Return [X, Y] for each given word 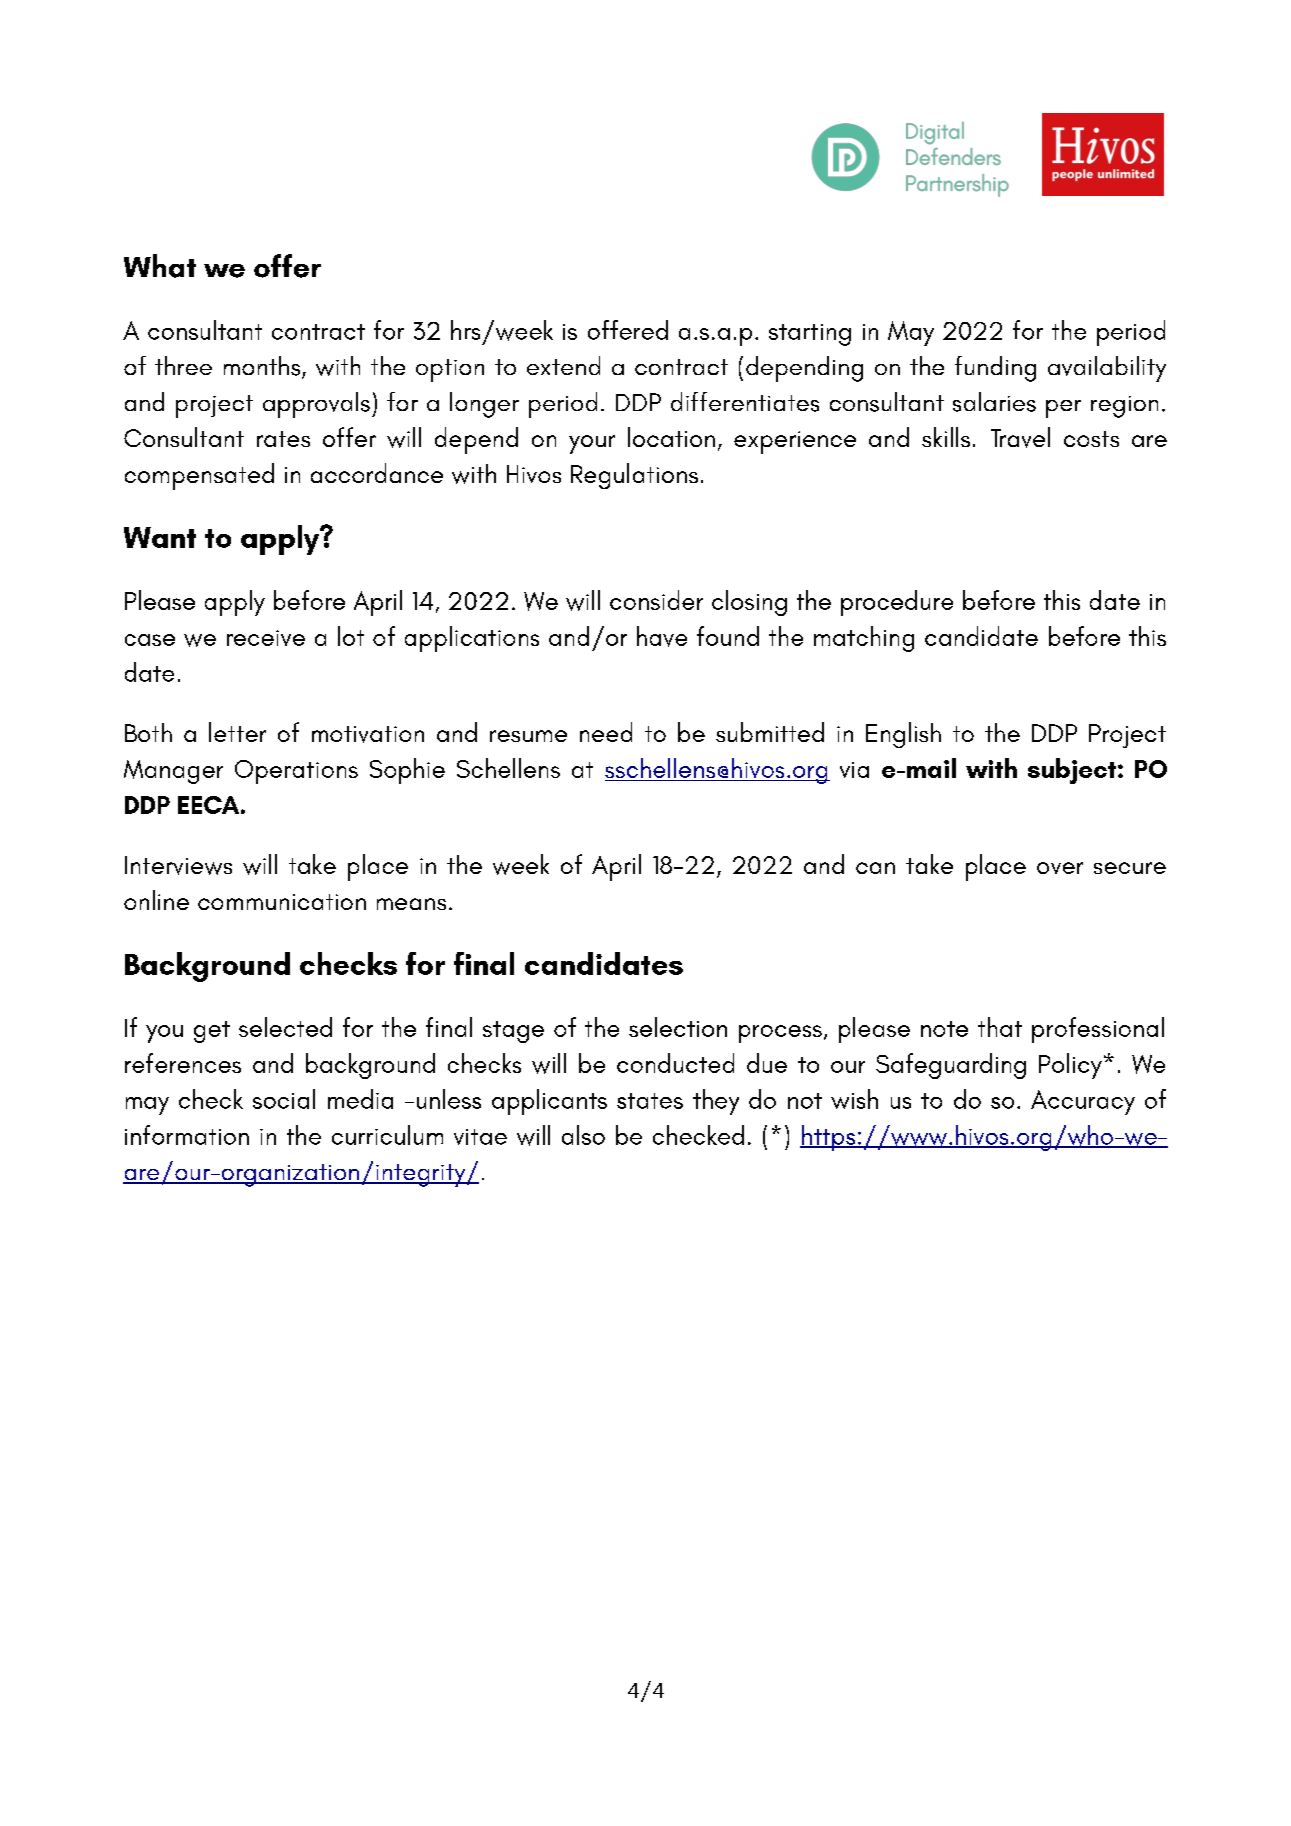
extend [563, 365]
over [1060, 868]
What [160, 266]
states [650, 1101]
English [903, 735]
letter [237, 732]
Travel [1020, 437]
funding [995, 369]
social [284, 1099]
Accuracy [1083, 1102]
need [606, 732]
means [411, 904]
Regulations [634, 476]
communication [282, 902]
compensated [199, 476]
